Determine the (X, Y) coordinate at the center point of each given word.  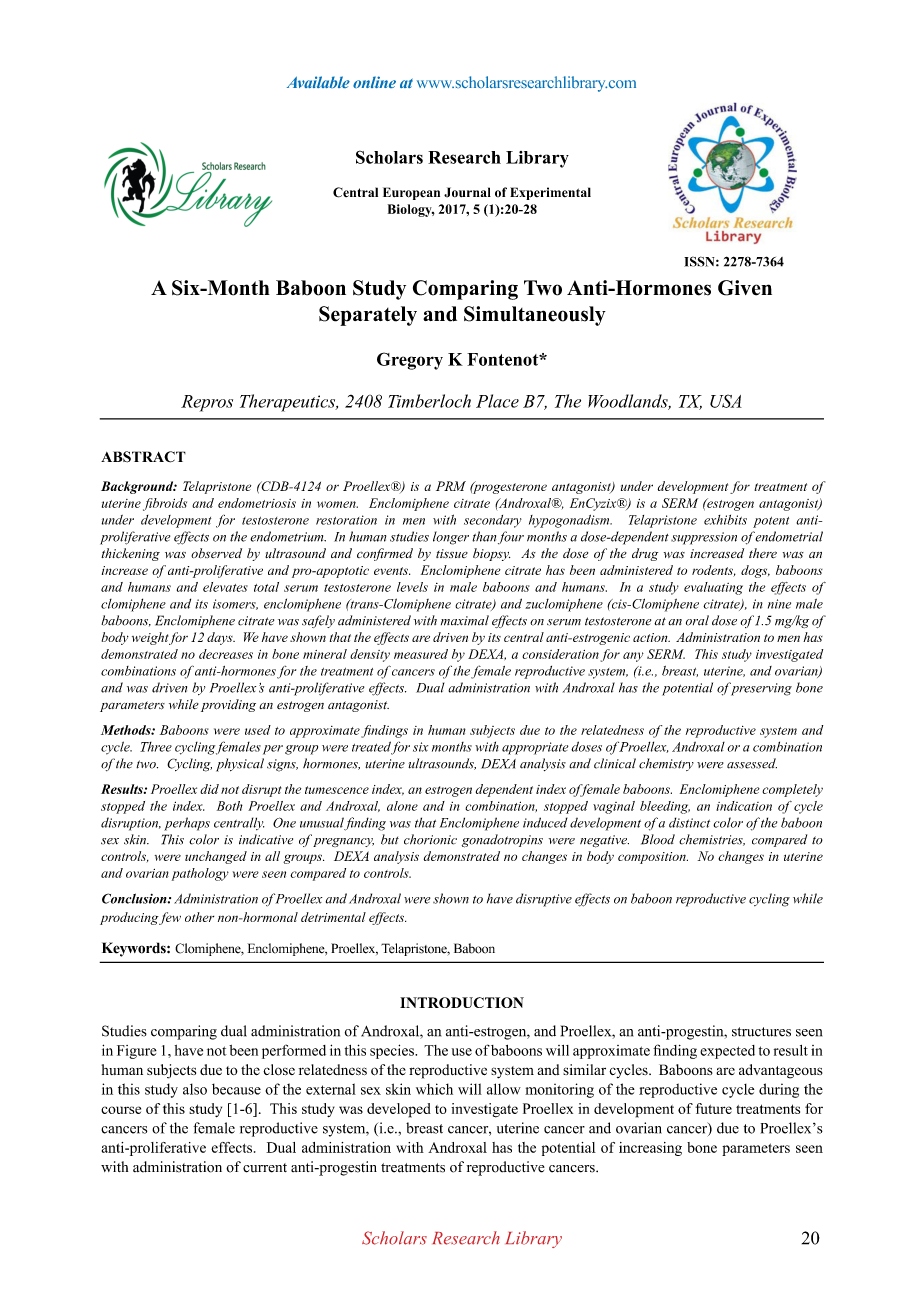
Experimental (550, 193)
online (374, 82)
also (195, 1089)
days (221, 638)
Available (318, 82)
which (434, 1089)
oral (697, 620)
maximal (465, 620)
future (713, 1108)
